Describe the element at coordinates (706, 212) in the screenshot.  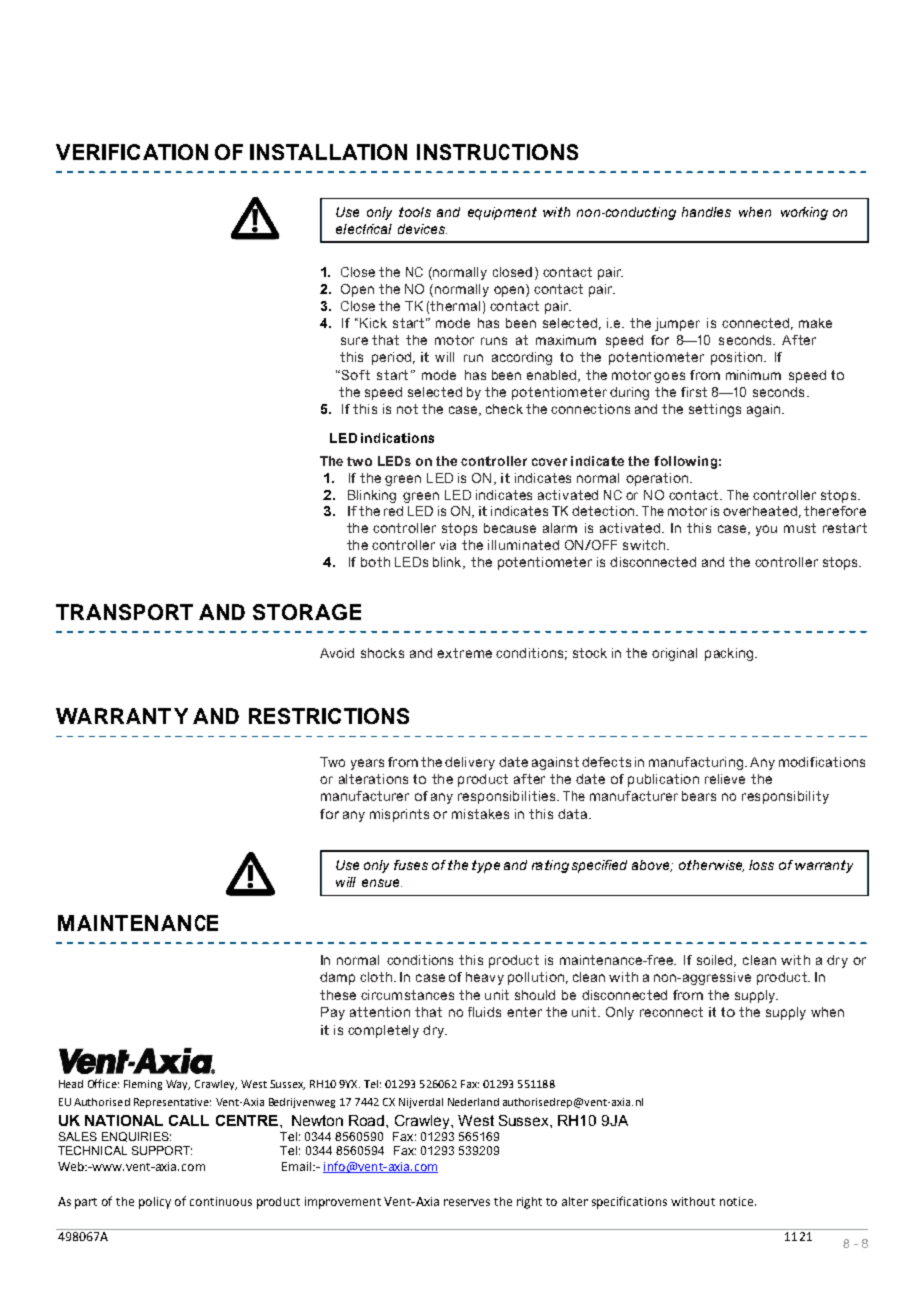
I see `handles` at that location.
